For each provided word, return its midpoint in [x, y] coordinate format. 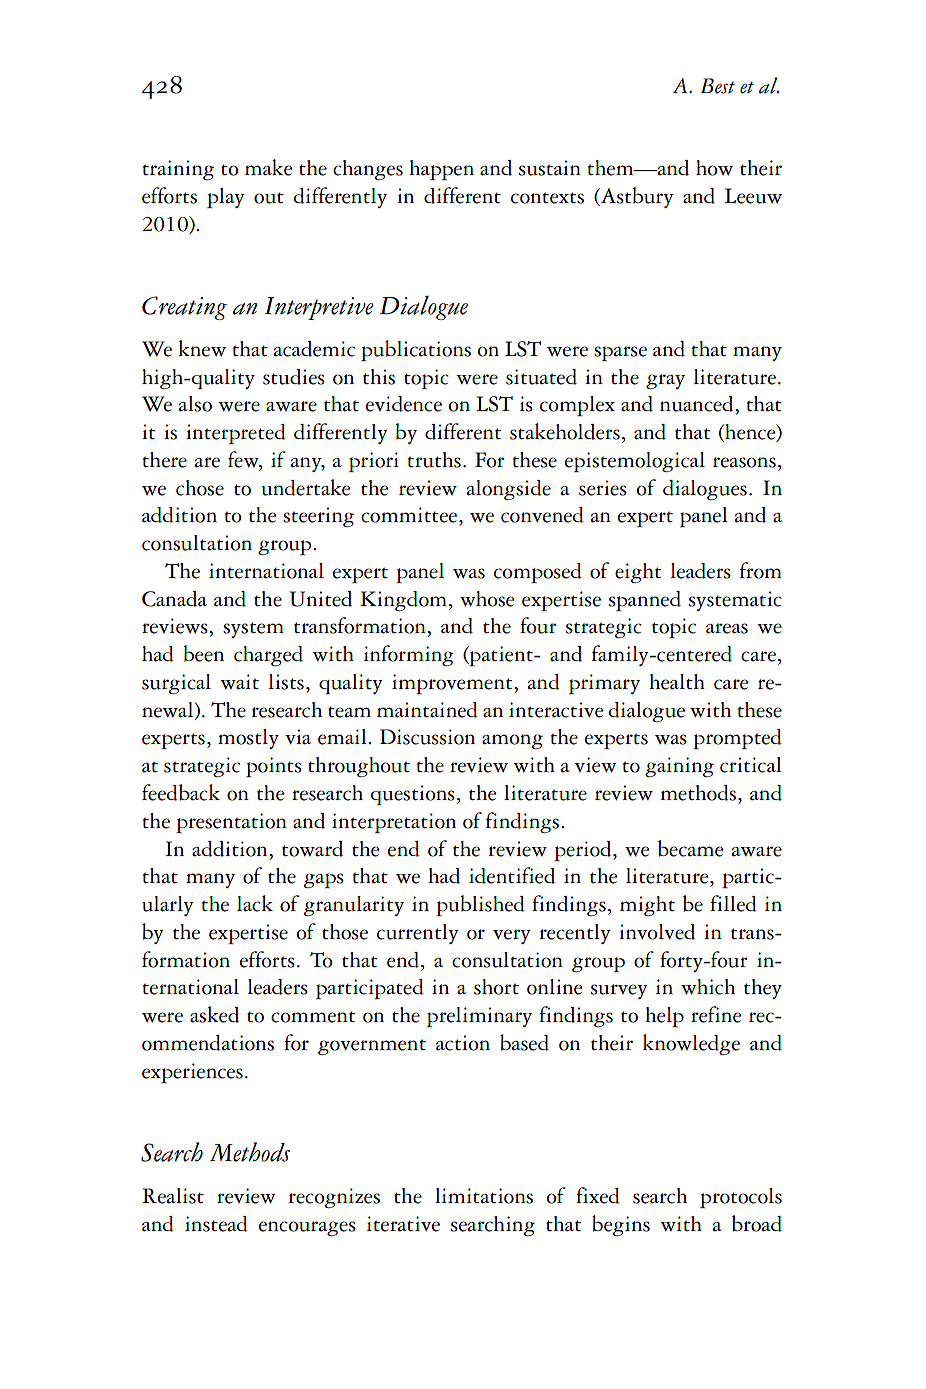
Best [718, 86]
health [677, 682]
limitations [484, 1196]
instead [216, 1224]
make [268, 167]
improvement [453, 684]
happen [441, 170]
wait [239, 682]
